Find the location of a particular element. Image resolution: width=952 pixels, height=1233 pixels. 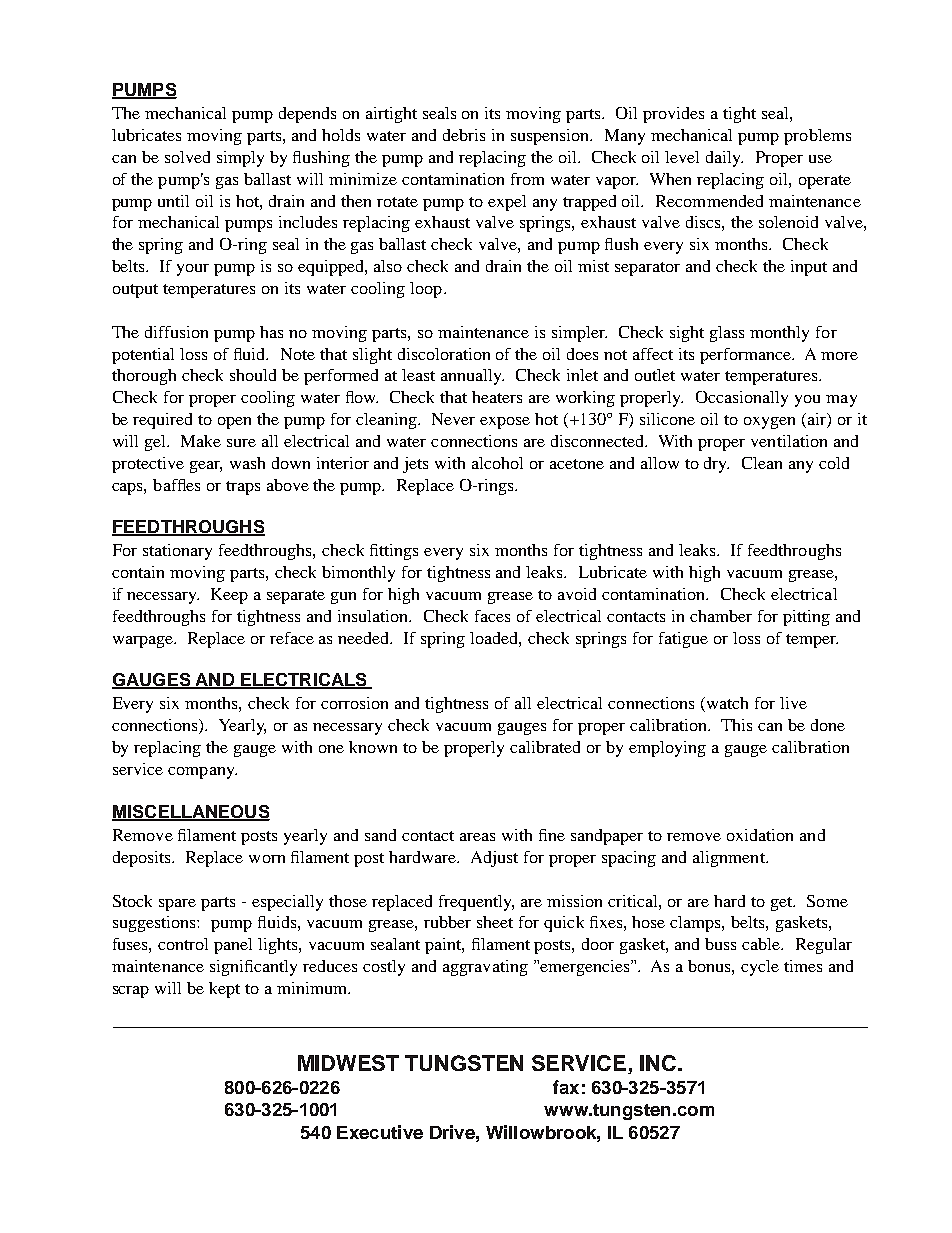

debris is located at coordinates (464, 135).
